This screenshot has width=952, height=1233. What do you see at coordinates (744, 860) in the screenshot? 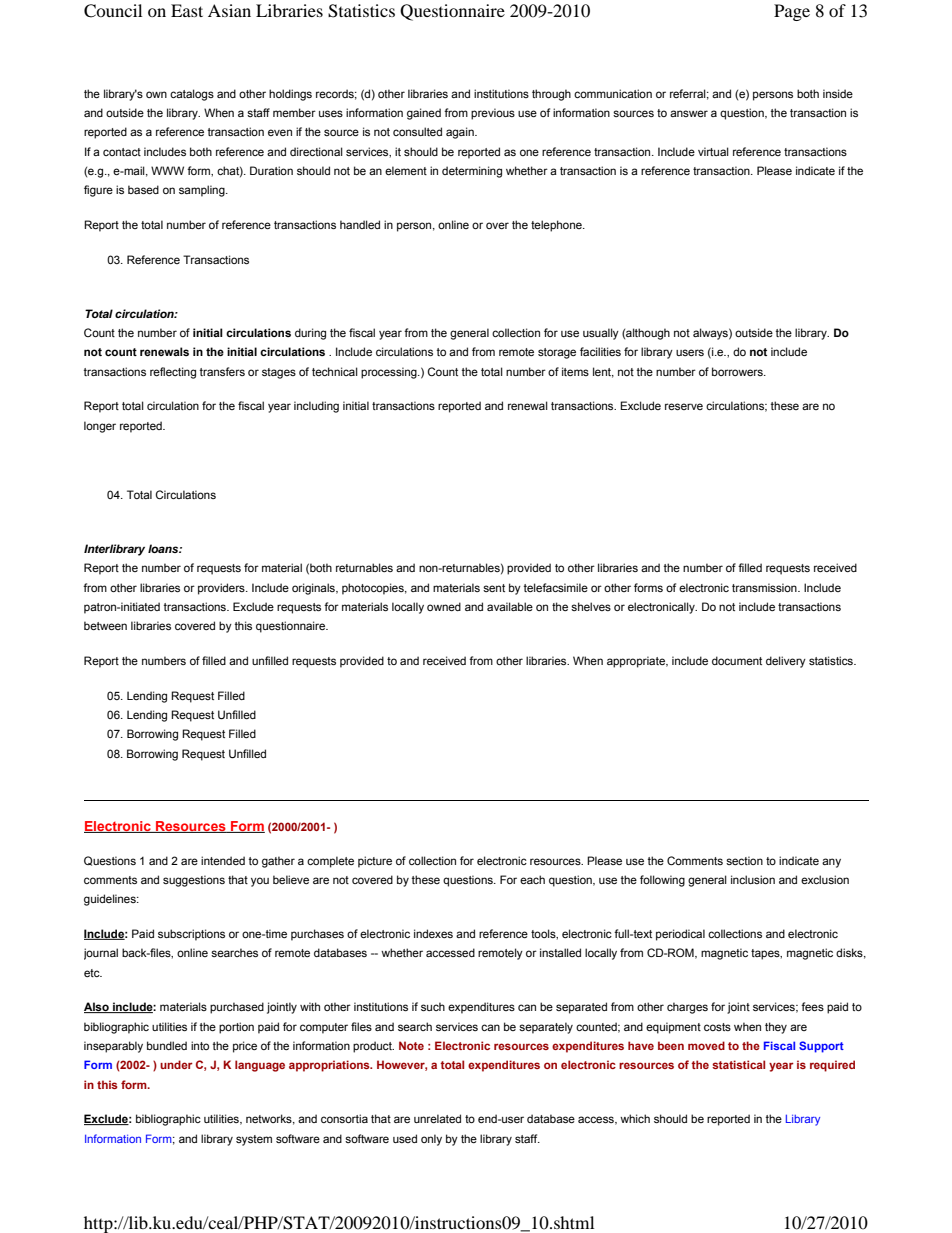
I see `section` at bounding box center [744, 860].
